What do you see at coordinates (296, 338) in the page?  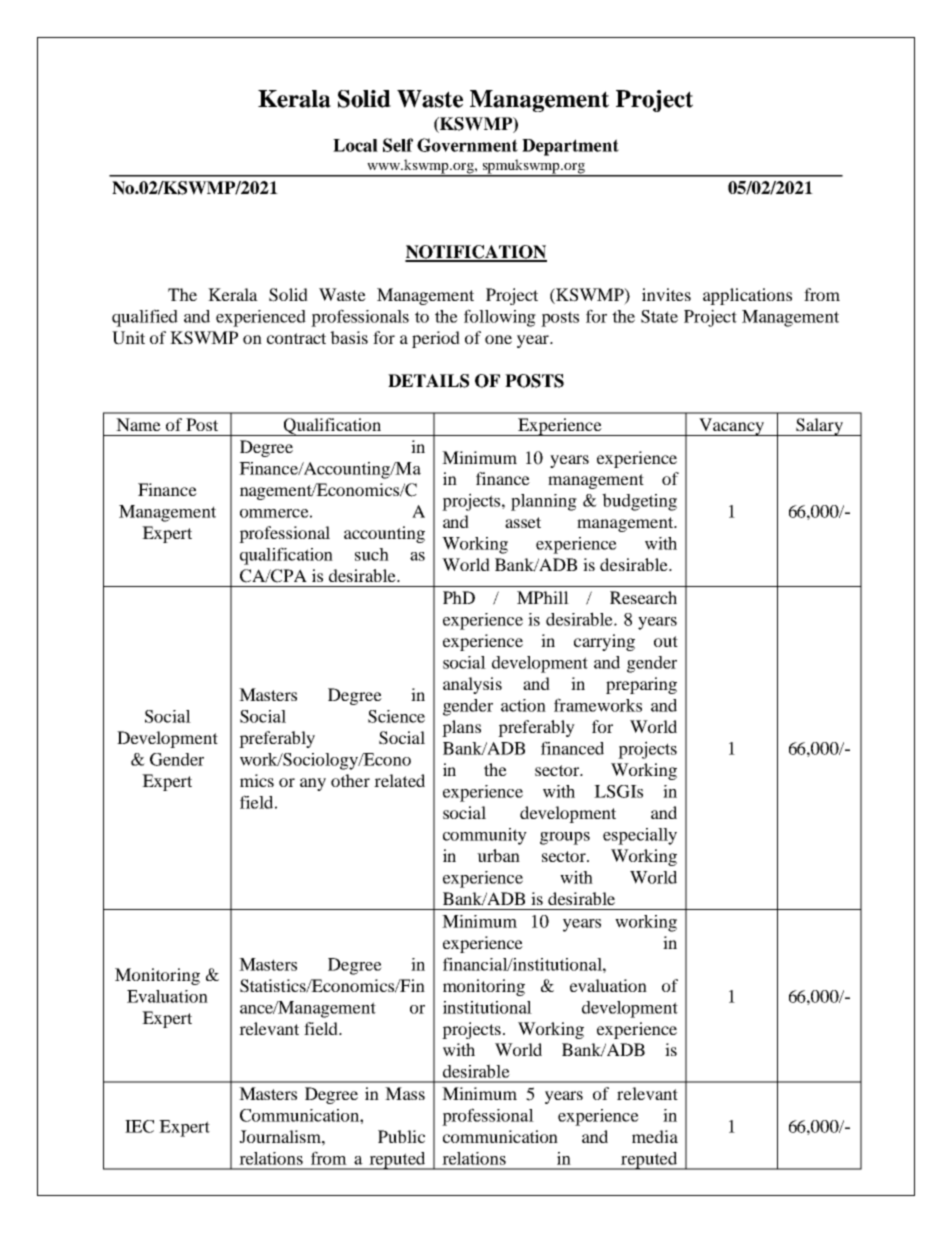 I see `contract` at bounding box center [296, 338].
